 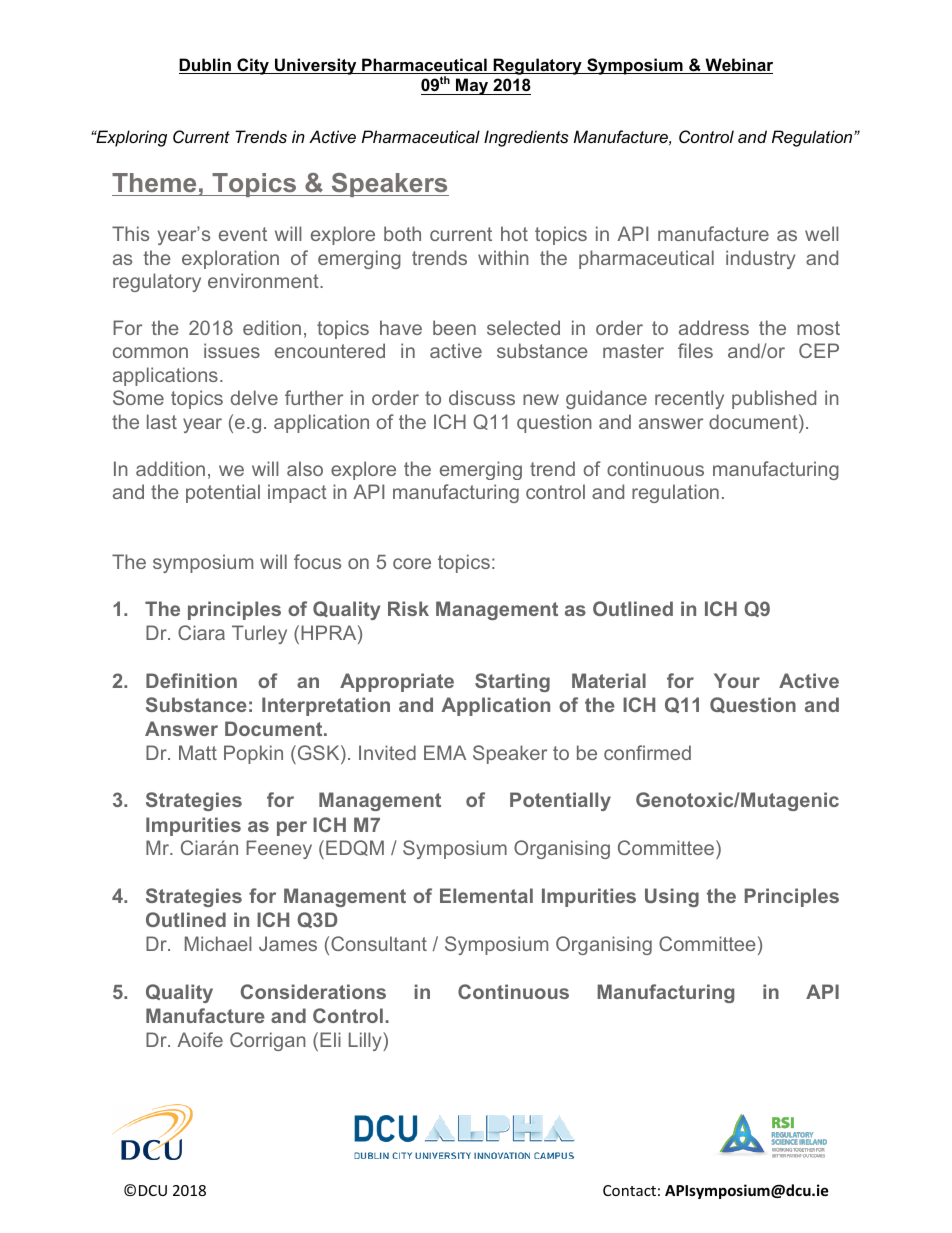 I want to click on Using, so click(x=672, y=897).
